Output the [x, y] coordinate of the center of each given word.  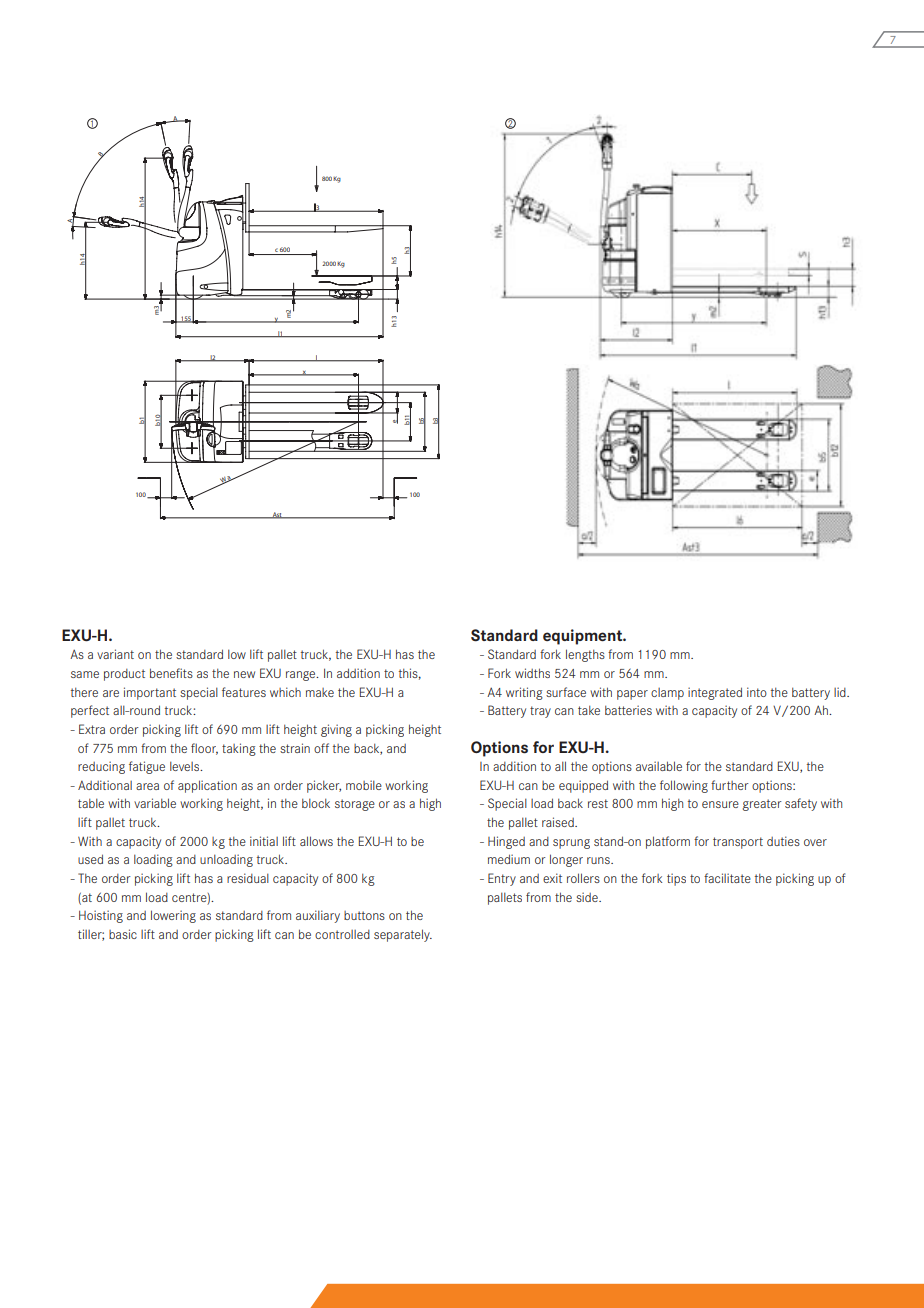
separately [403, 935]
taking [239, 749]
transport [738, 843]
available [659, 766]
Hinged [506, 842]
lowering [173, 916]
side [588, 897]
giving [336, 730]
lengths [585, 655]
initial [264, 841]
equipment [584, 637]
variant [115, 654]
